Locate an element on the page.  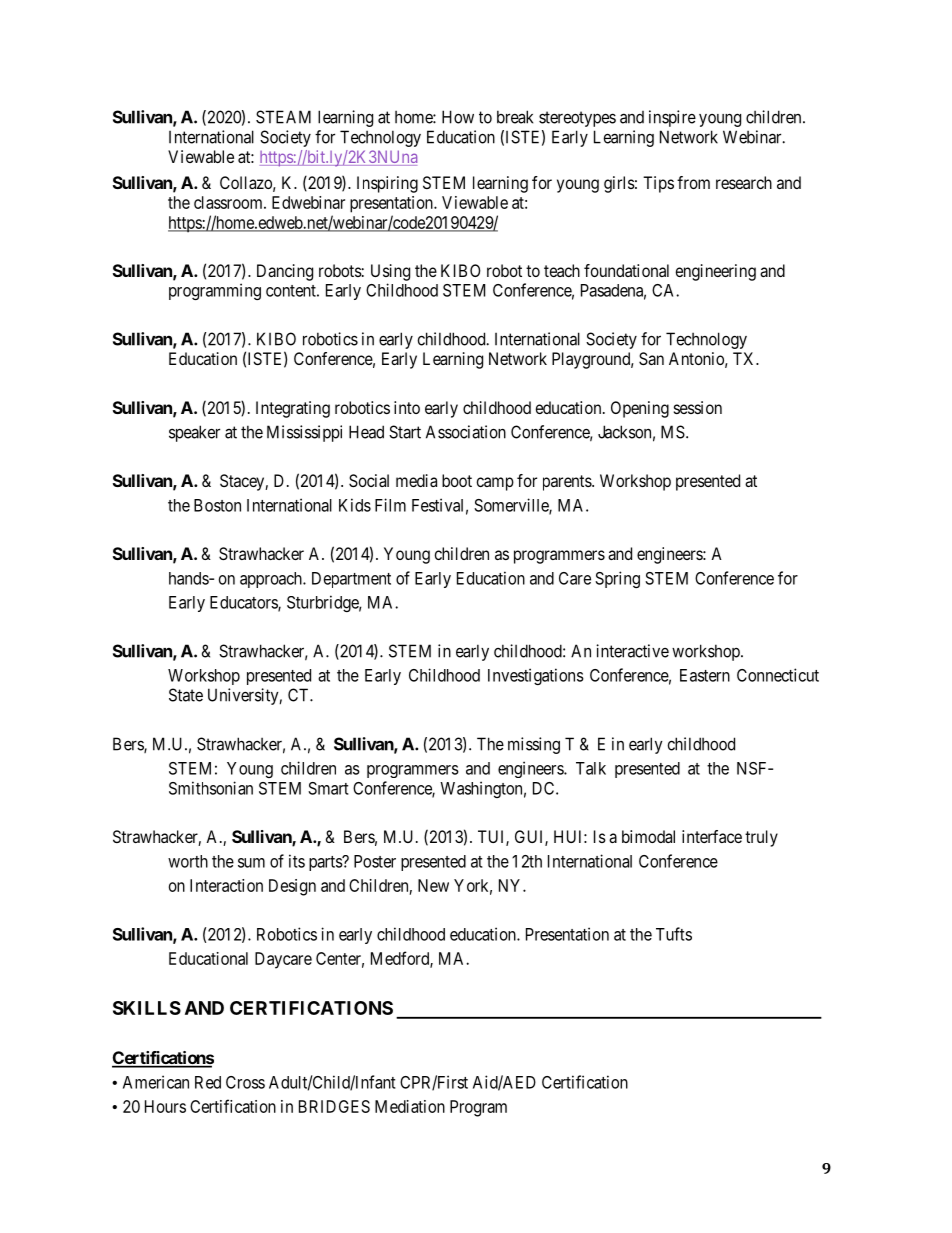
interface is located at coordinates (712, 836).
